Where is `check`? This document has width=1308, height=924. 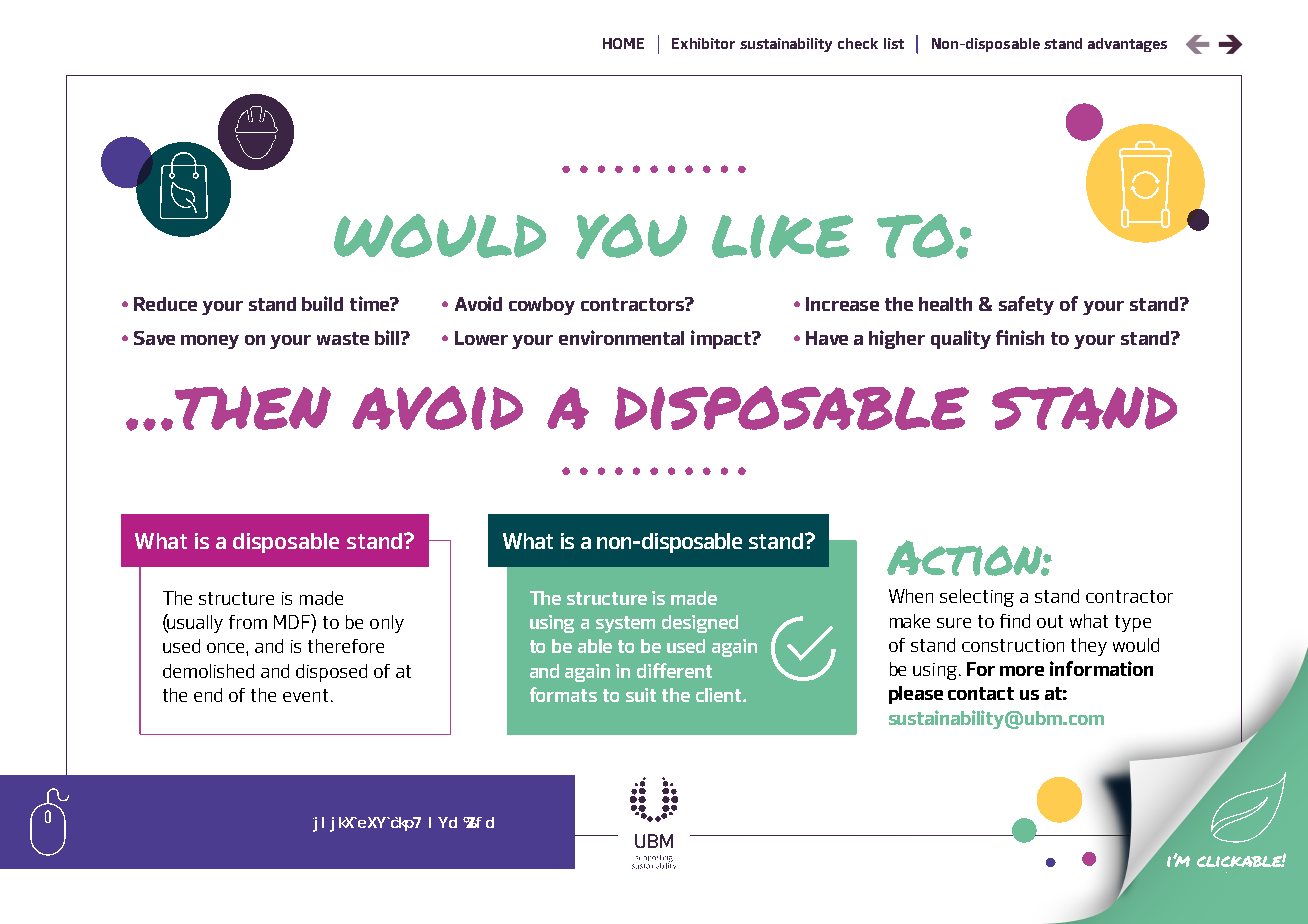 check is located at coordinates (858, 43).
